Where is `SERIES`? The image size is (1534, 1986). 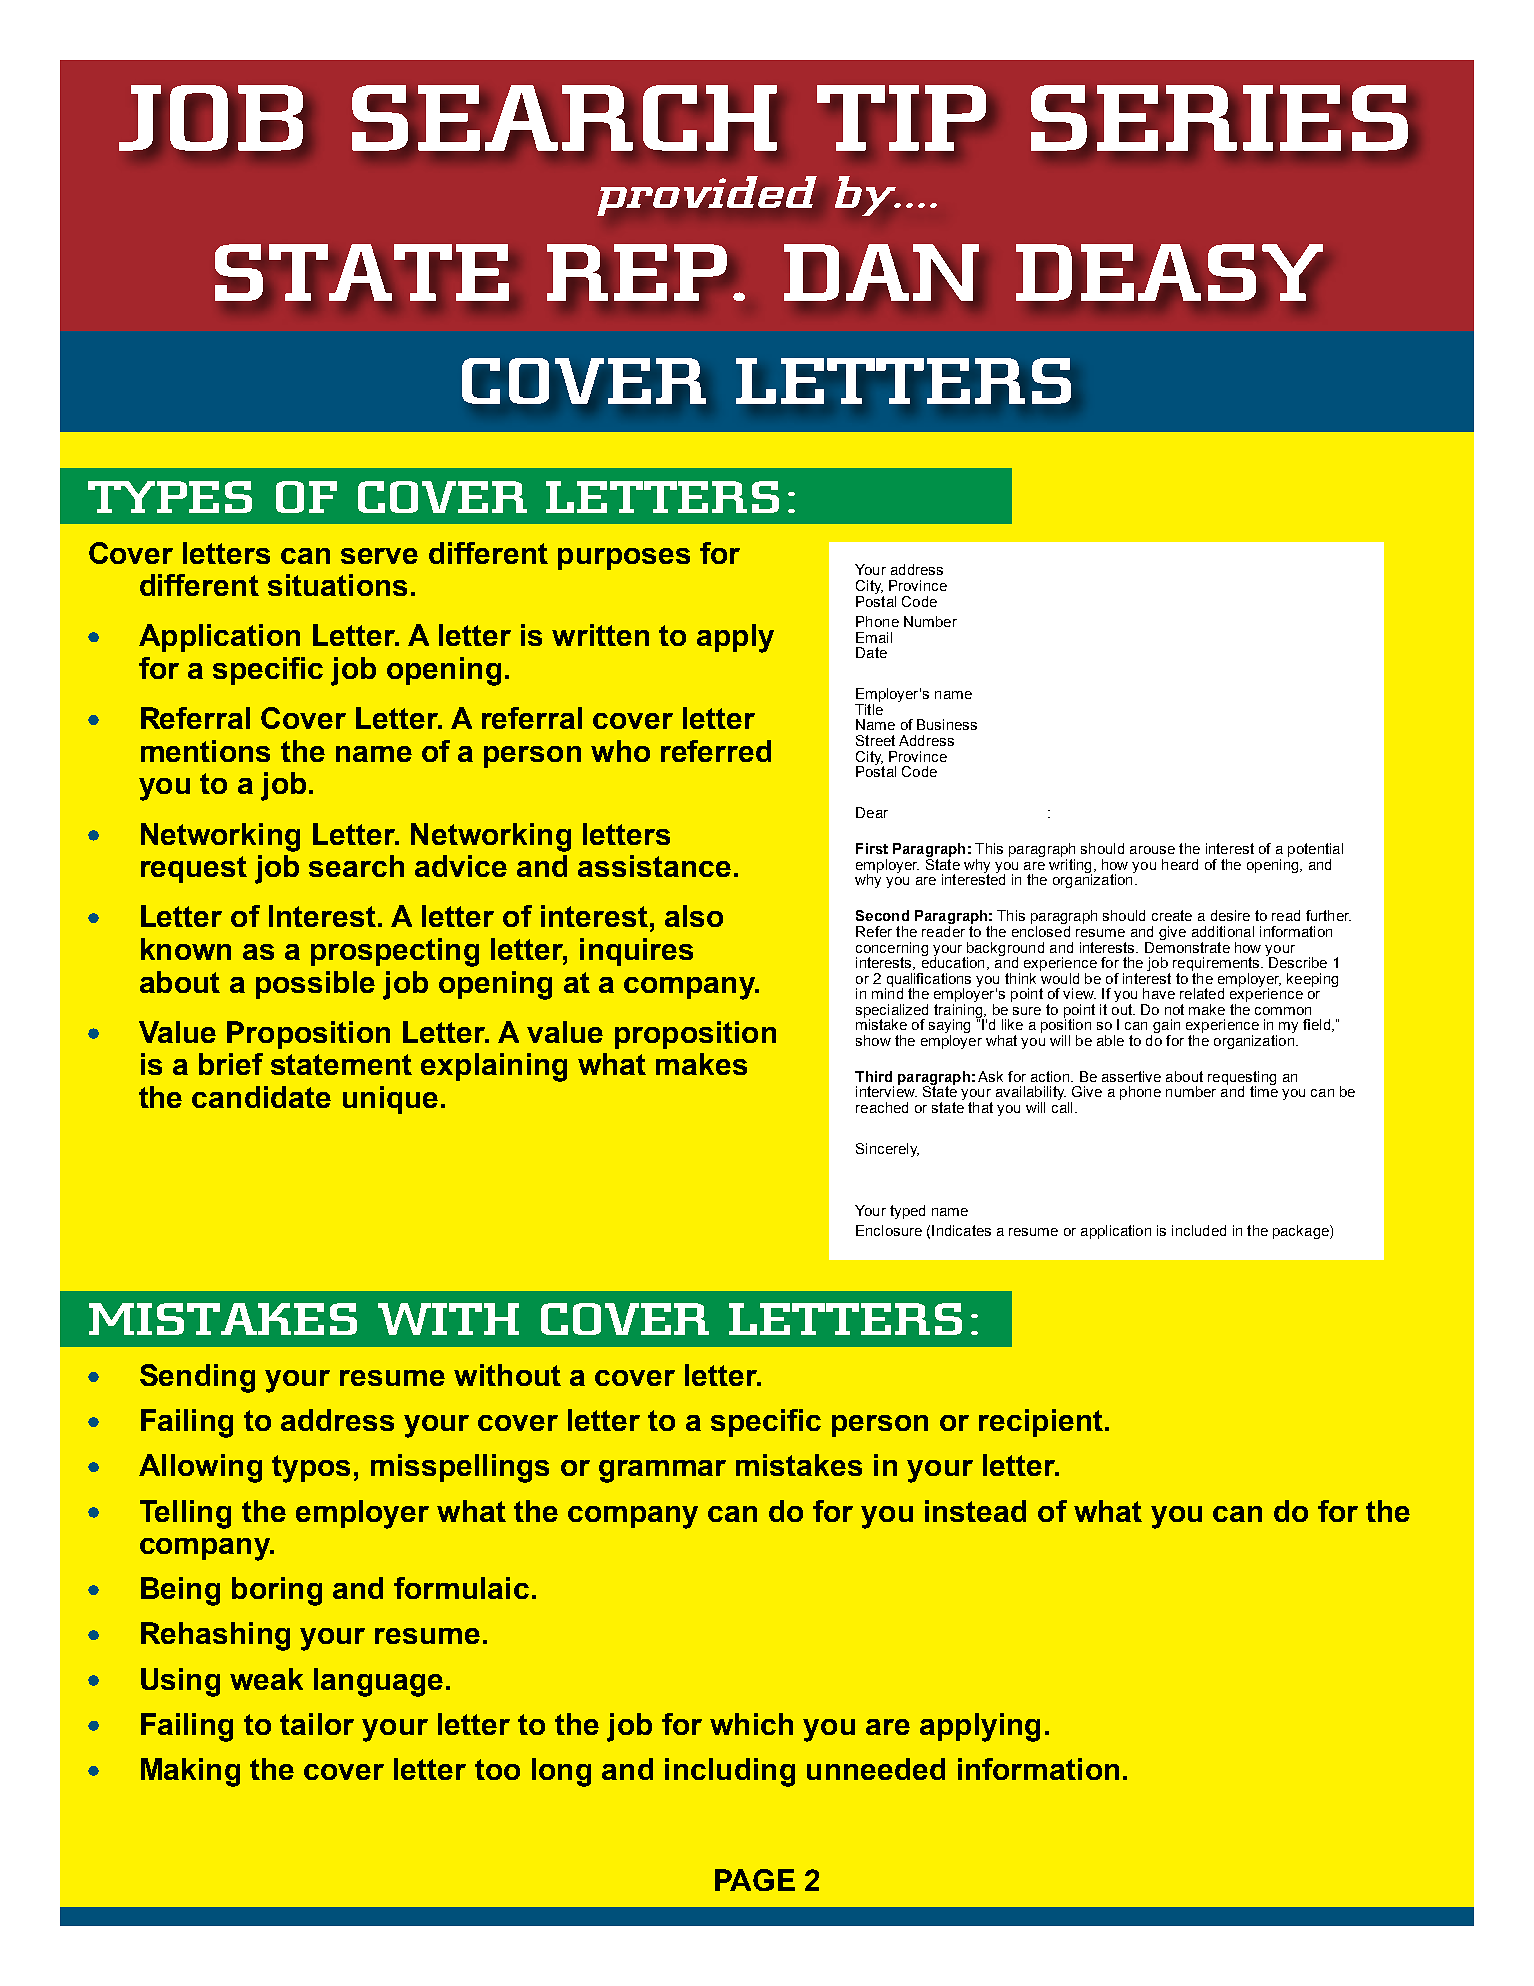
SERIES is located at coordinates (1219, 118).
